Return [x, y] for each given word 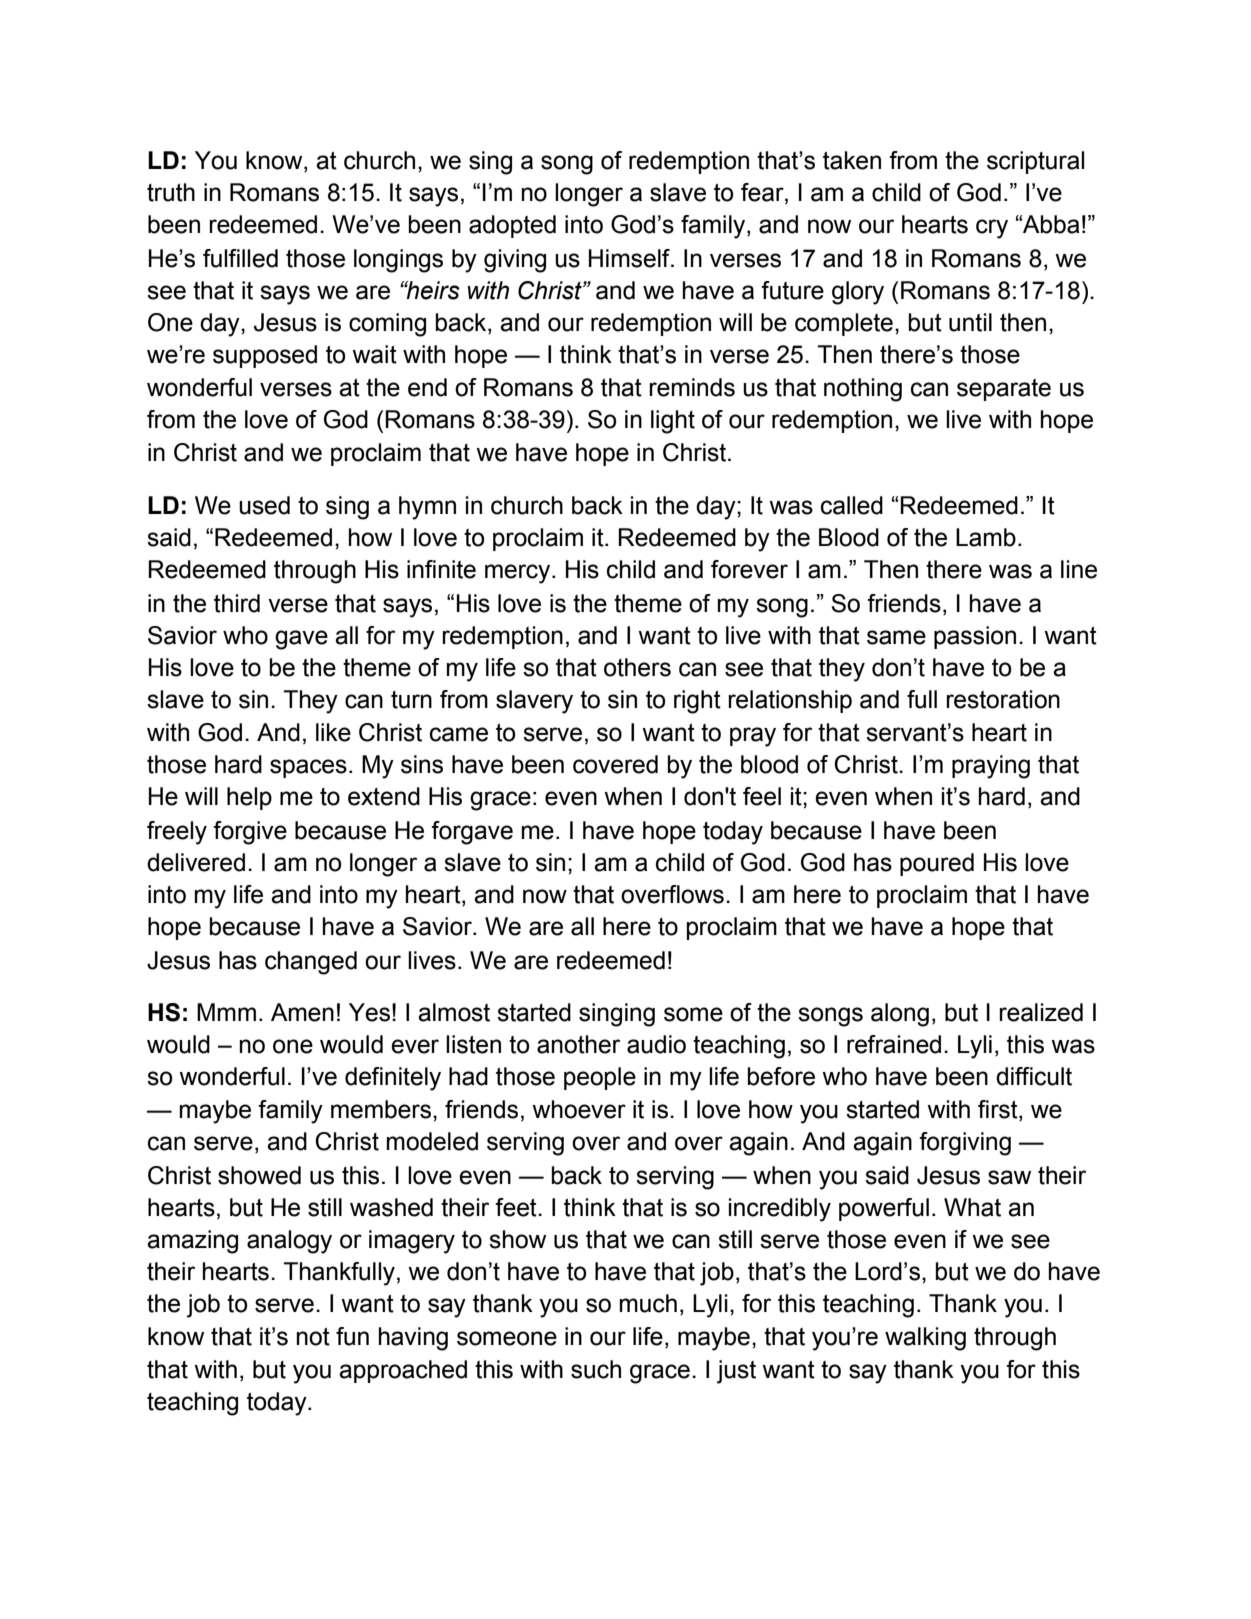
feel [762, 796]
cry [992, 229]
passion [975, 637]
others [637, 667]
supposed [265, 356]
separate [1004, 390]
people [600, 1078]
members [381, 1109]
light [673, 422]
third [237, 603]
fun [352, 1336]
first [999, 1109]
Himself [630, 258]
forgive [250, 833]
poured [937, 864]
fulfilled [240, 258]
